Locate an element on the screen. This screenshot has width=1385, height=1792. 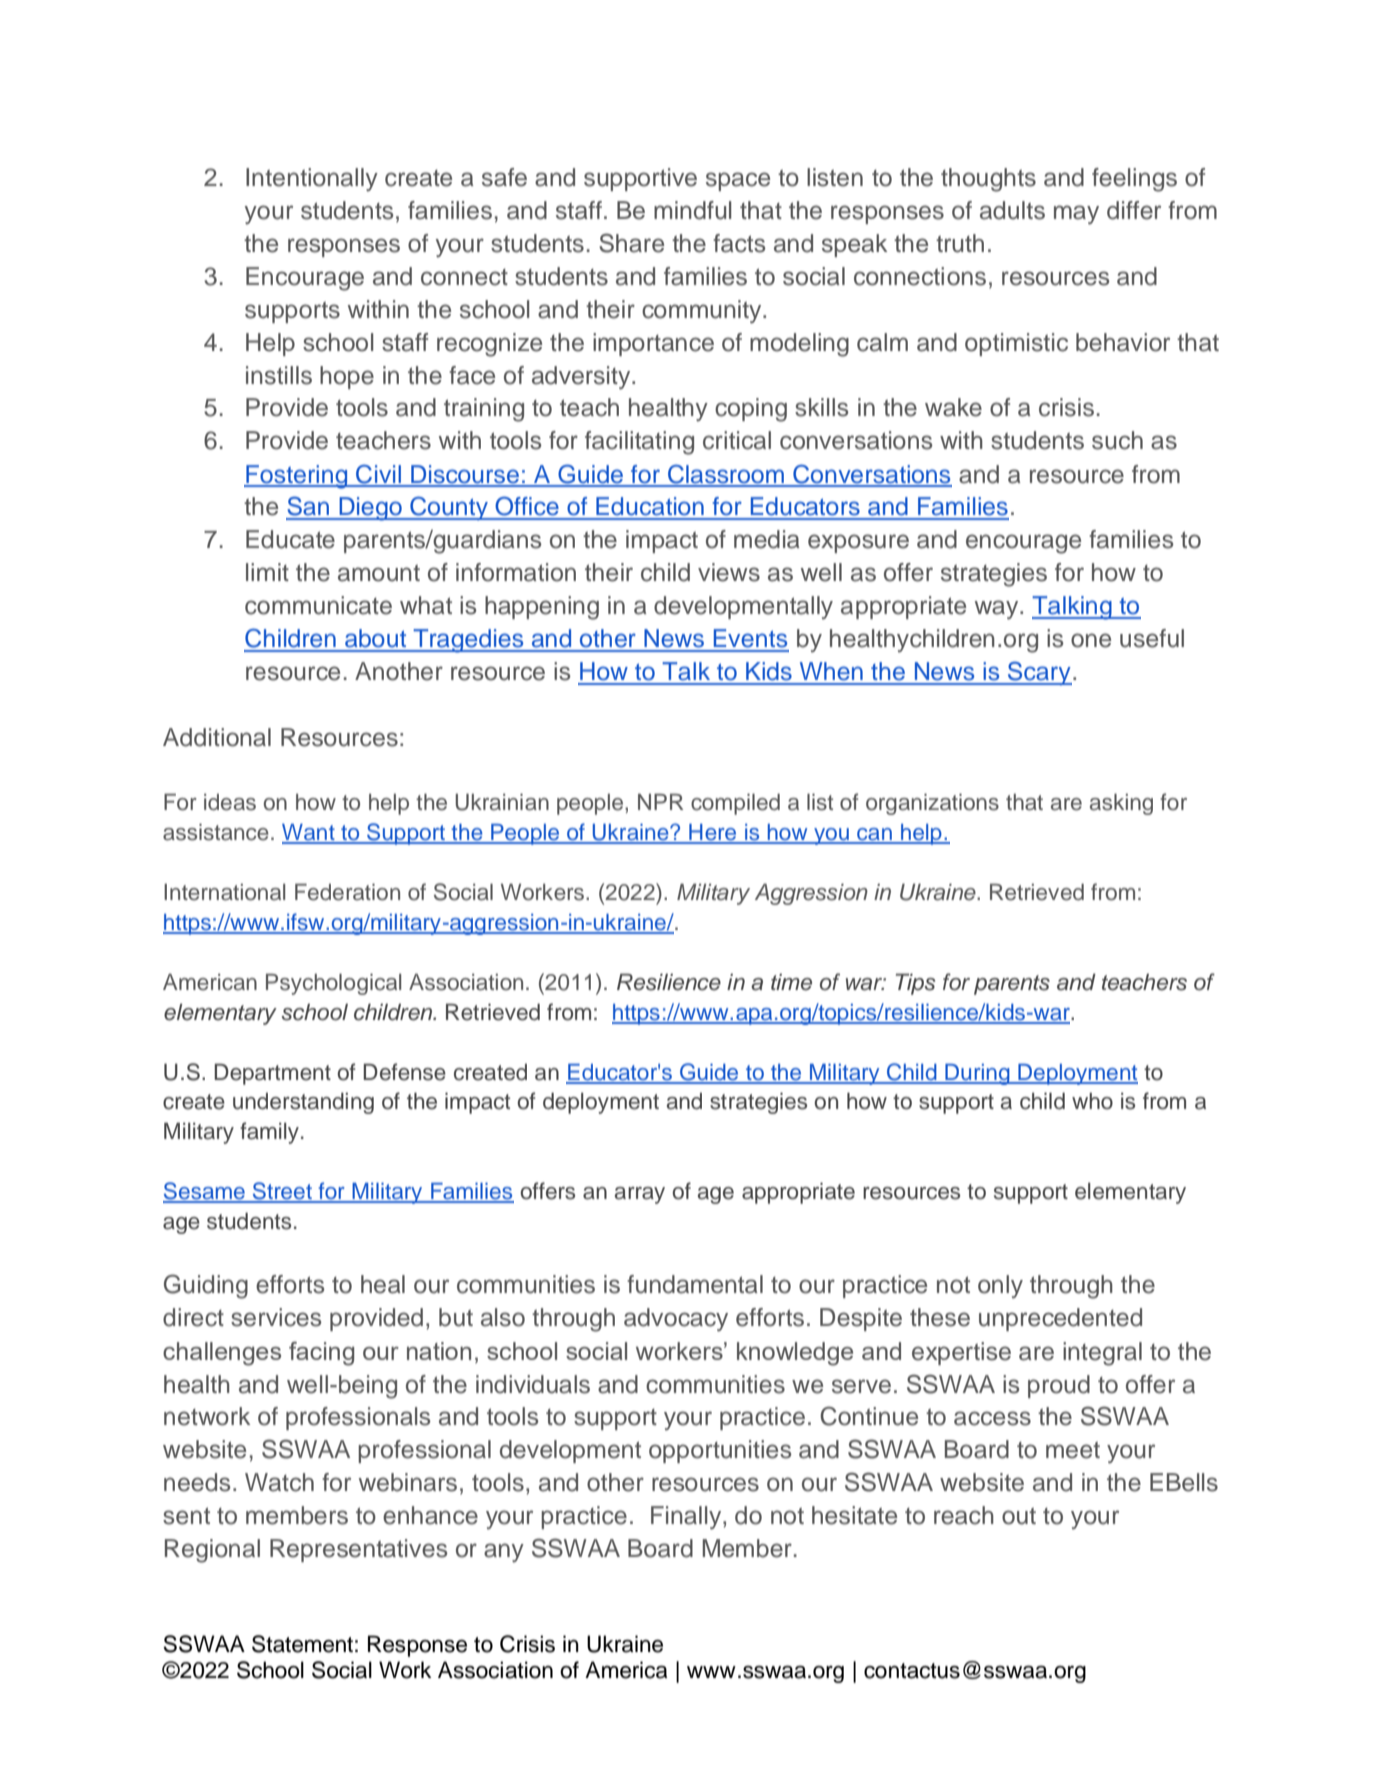
Finally is located at coordinates (687, 1518).
